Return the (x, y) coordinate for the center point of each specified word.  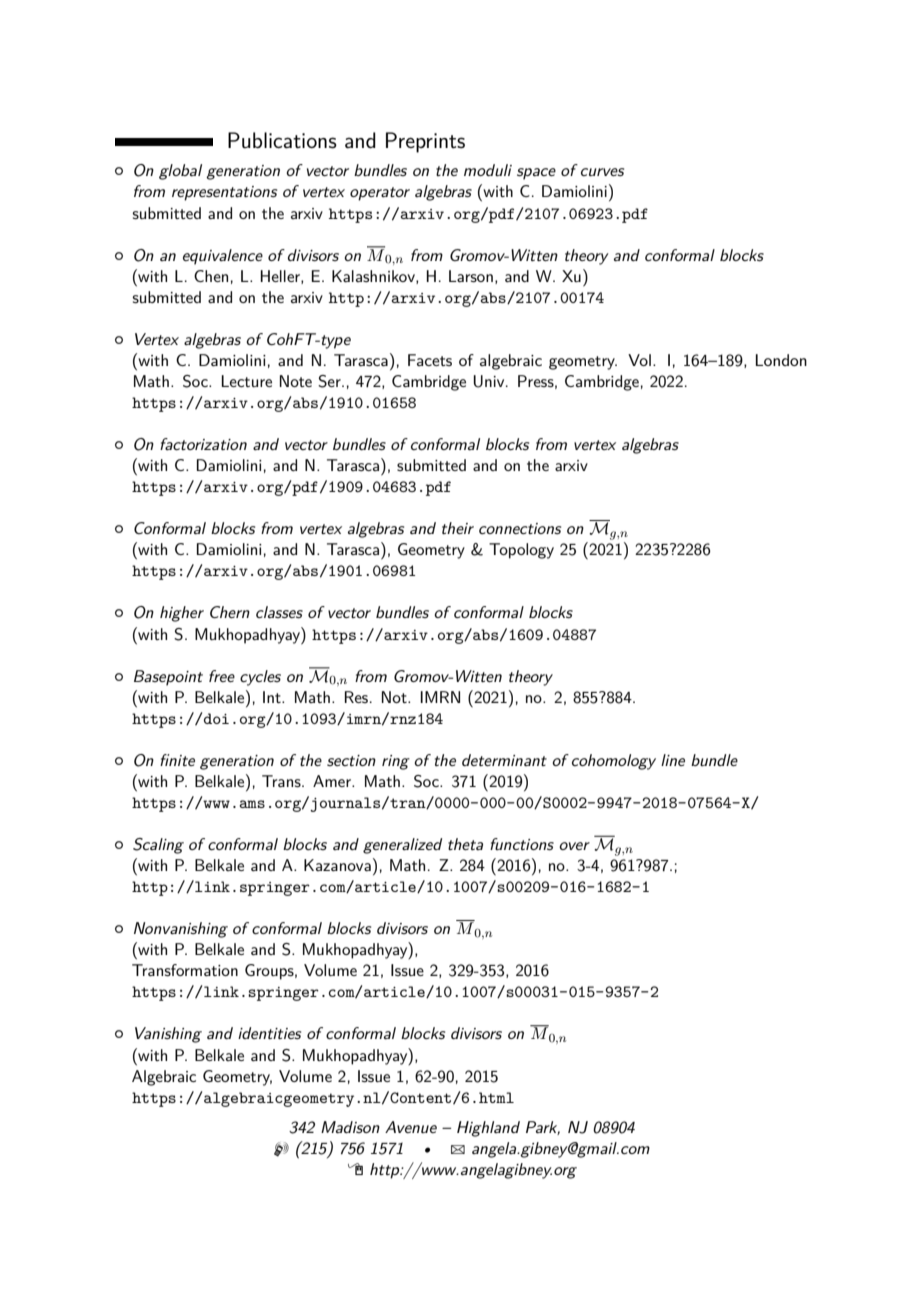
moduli (488, 170)
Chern (230, 612)
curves (602, 172)
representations (224, 193)
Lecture (246, 381)
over (574, 846)
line (673, 760)
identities (269, 1033)
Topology (521, 551)
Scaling (158, 846)
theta (465, 844)
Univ (490, 381)
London (781, 360)
